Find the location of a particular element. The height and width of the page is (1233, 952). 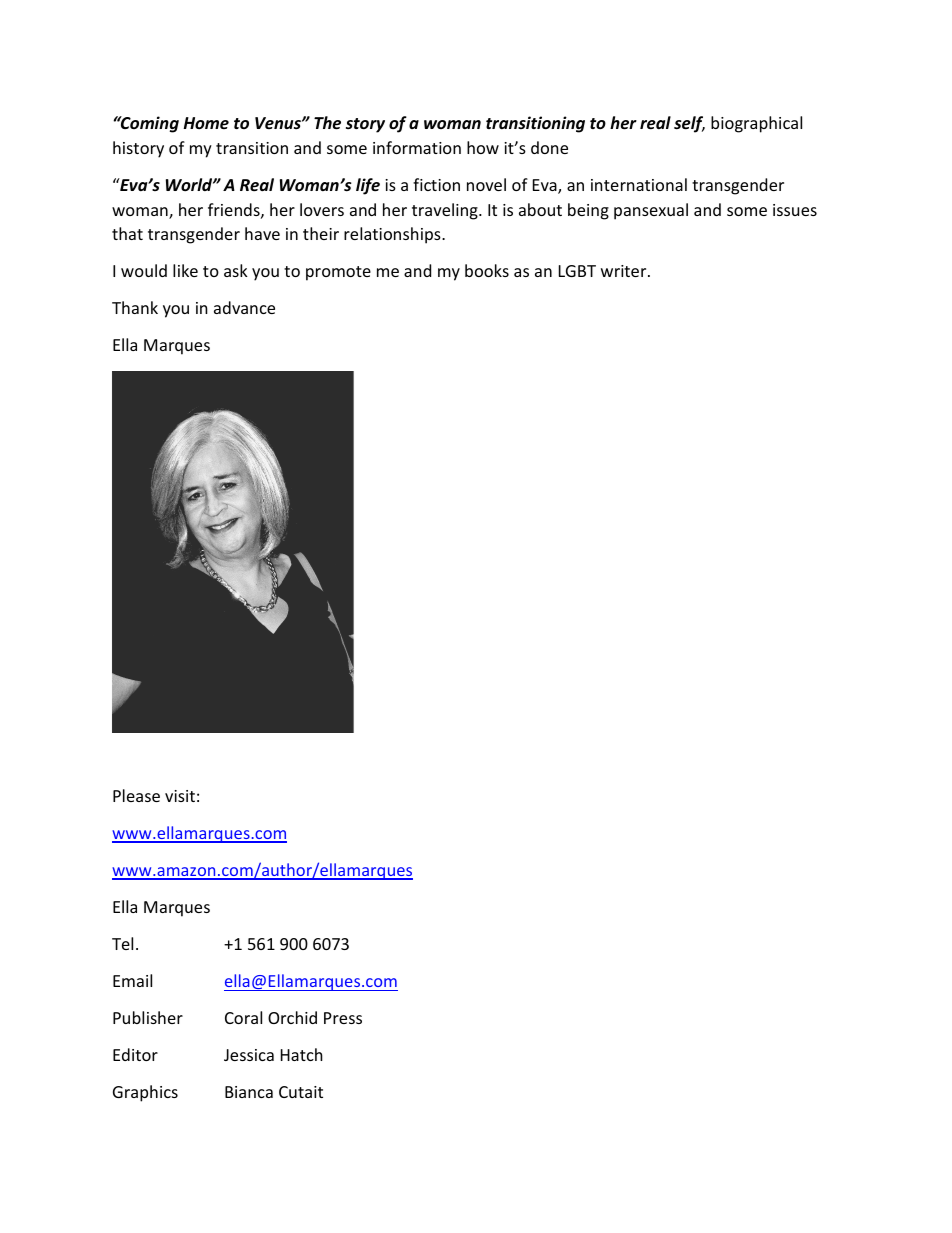

Jessica is located at coordinates (249, 1055).
